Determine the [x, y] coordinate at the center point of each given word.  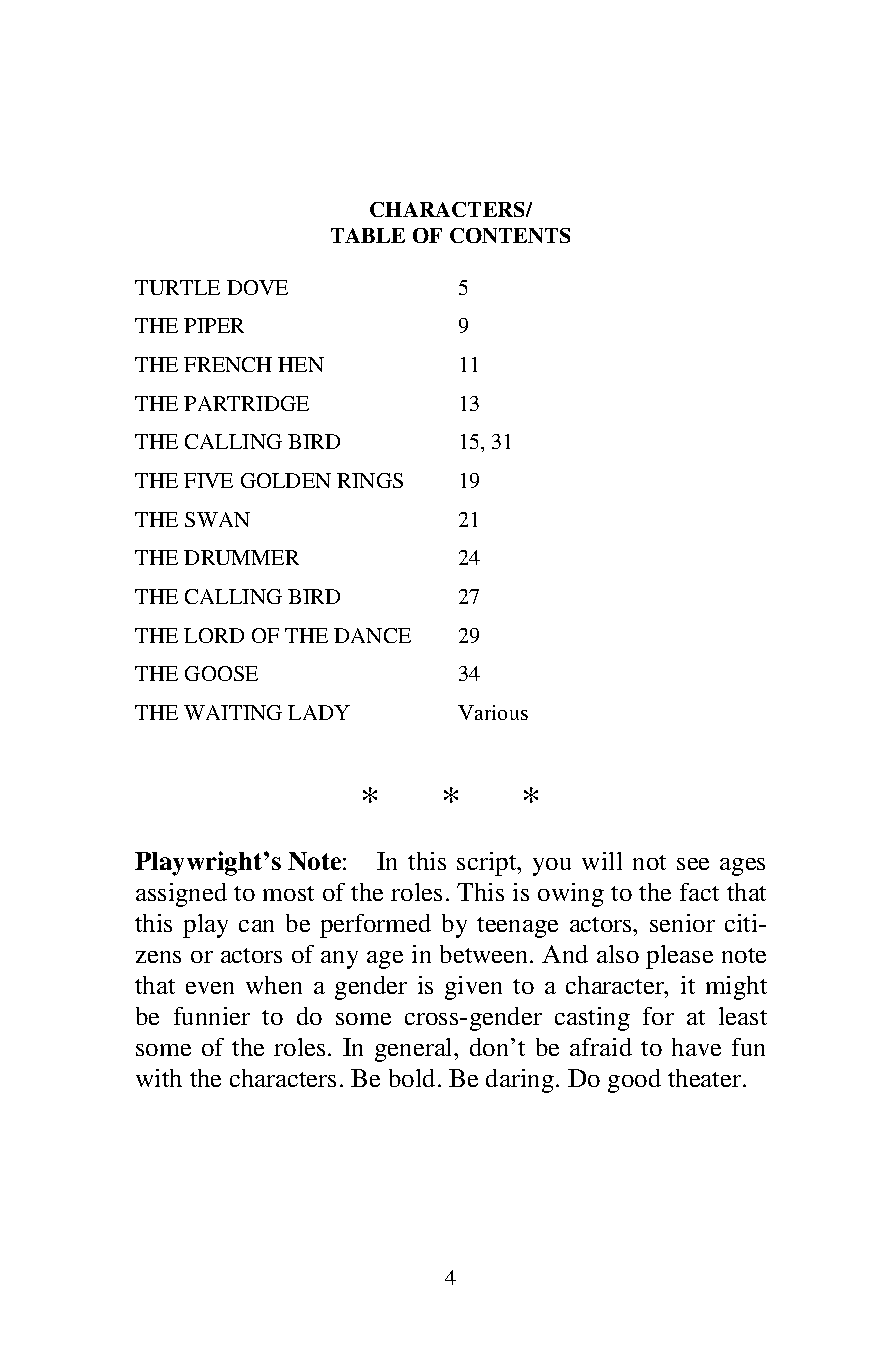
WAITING [233, 712]
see [693, 864]
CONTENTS [510, 235]
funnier [212, 1016]
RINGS [370, 480]
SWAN [217, 519]
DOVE [257, 287]
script [488, 864]
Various [493, 712]
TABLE [368, 235]
